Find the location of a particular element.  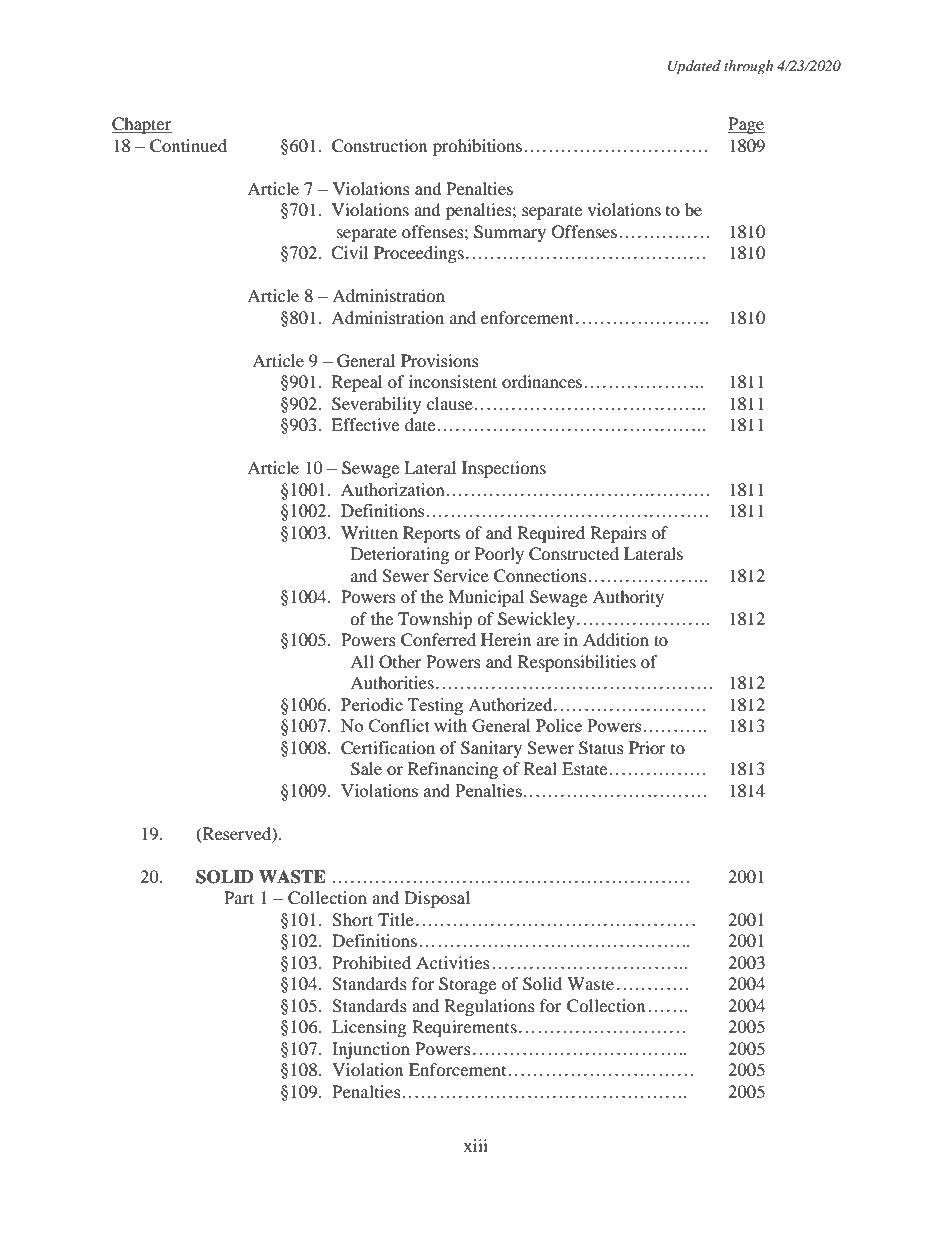

Injunction is located at coordinates (371, 1050).
